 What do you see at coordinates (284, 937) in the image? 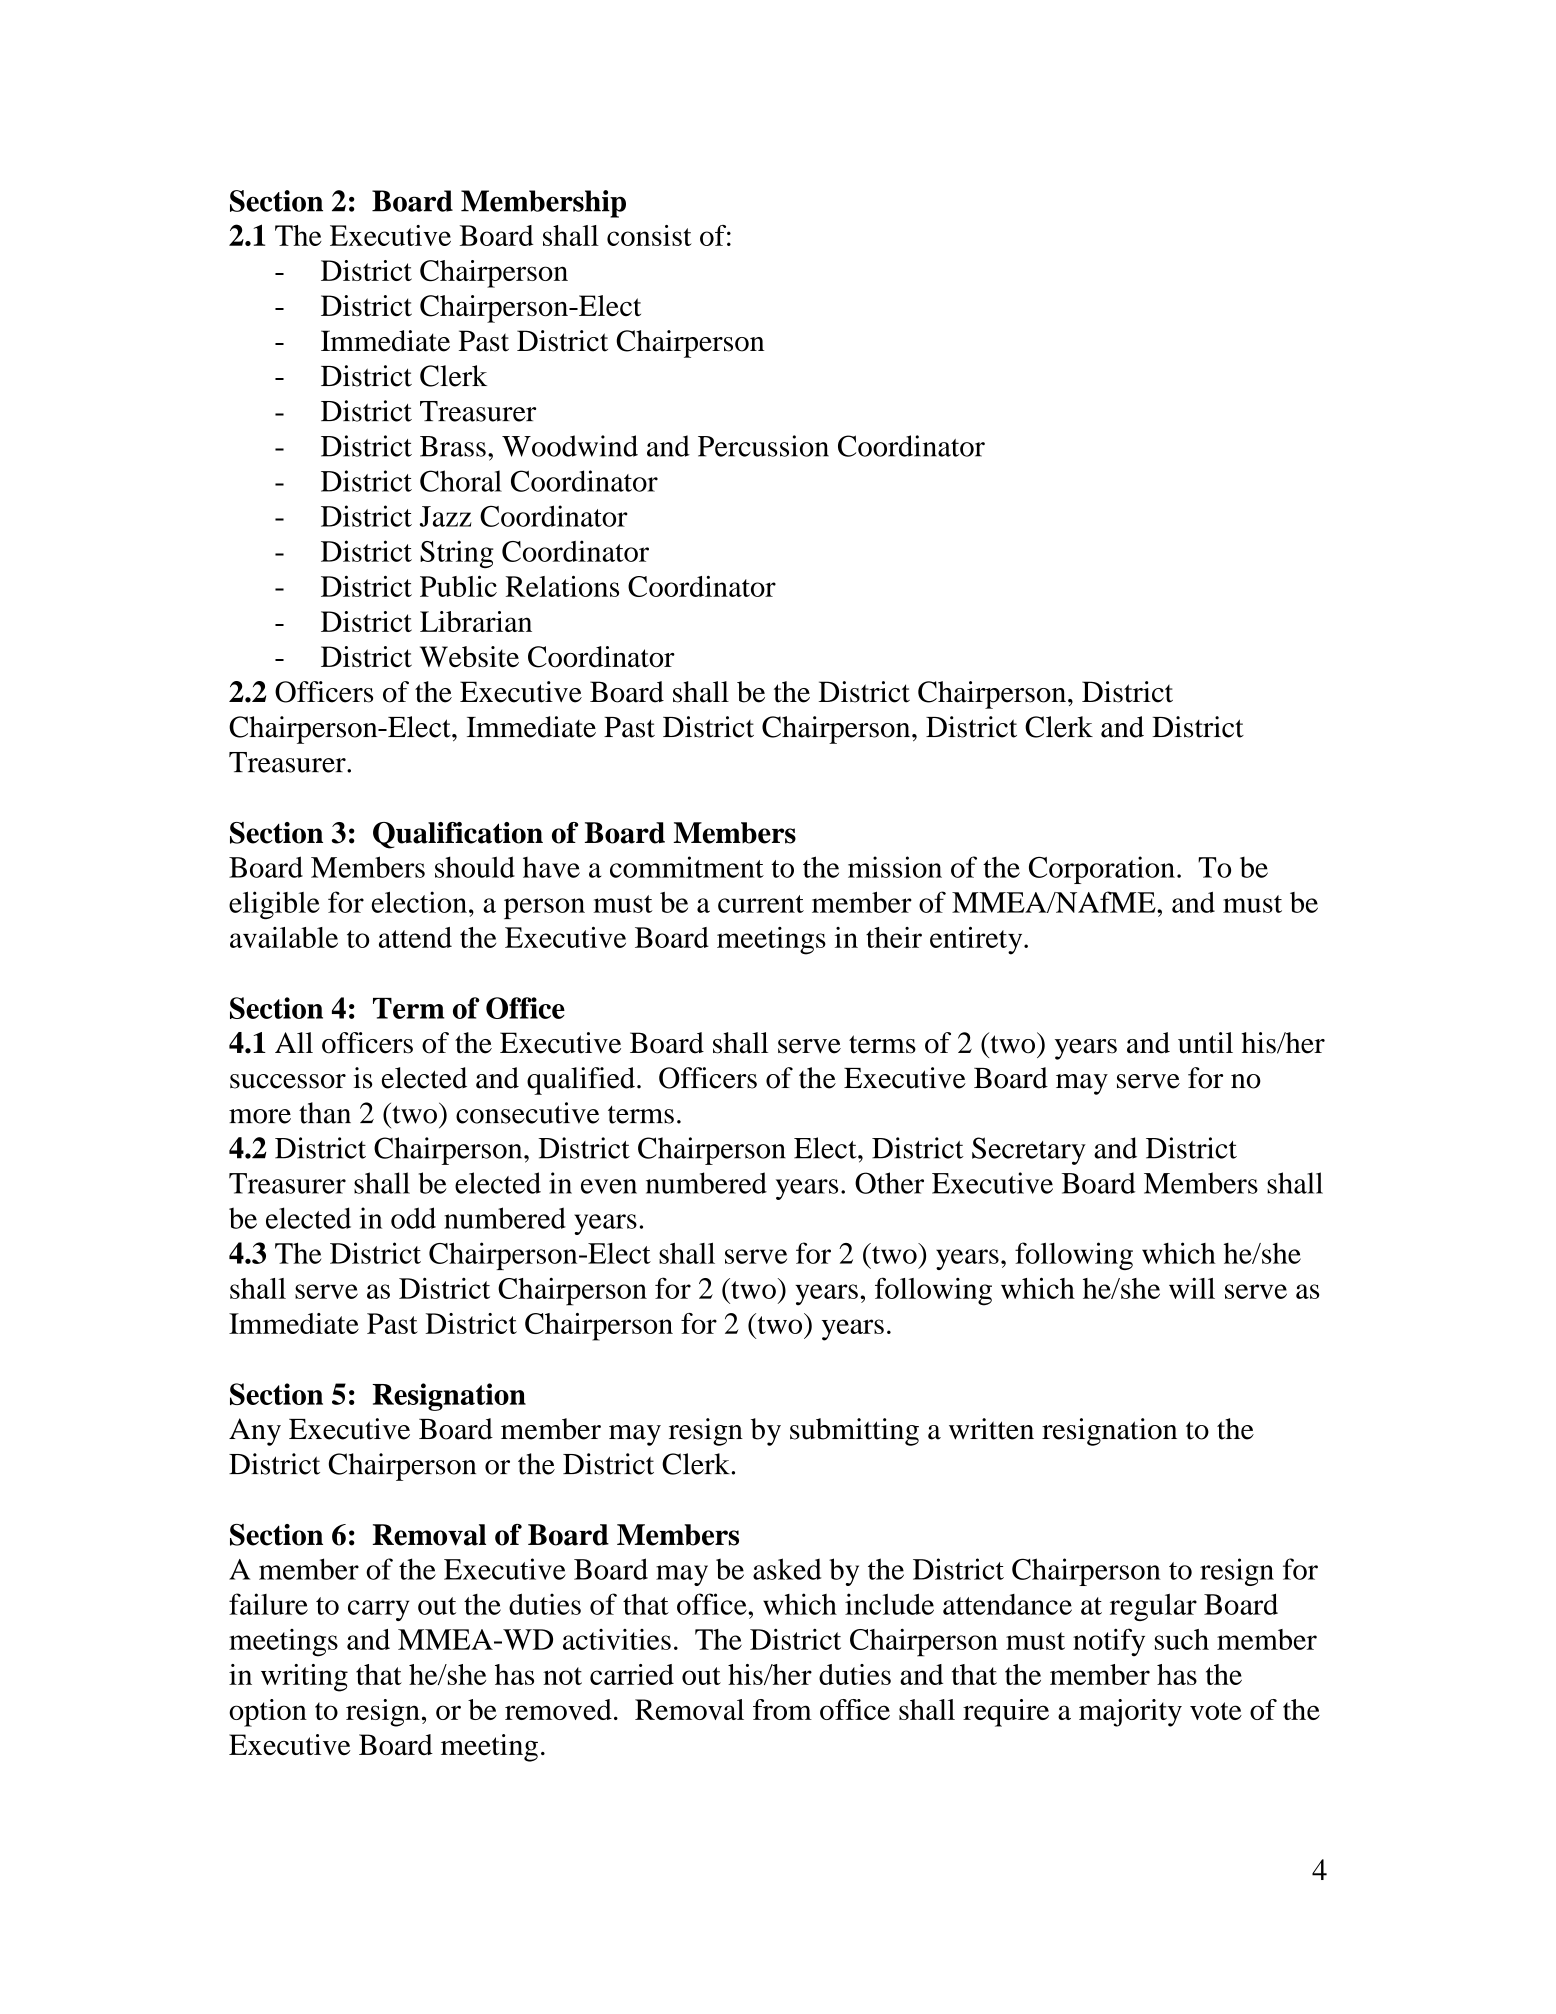
I see `available` at bounding box center [284, 937].
